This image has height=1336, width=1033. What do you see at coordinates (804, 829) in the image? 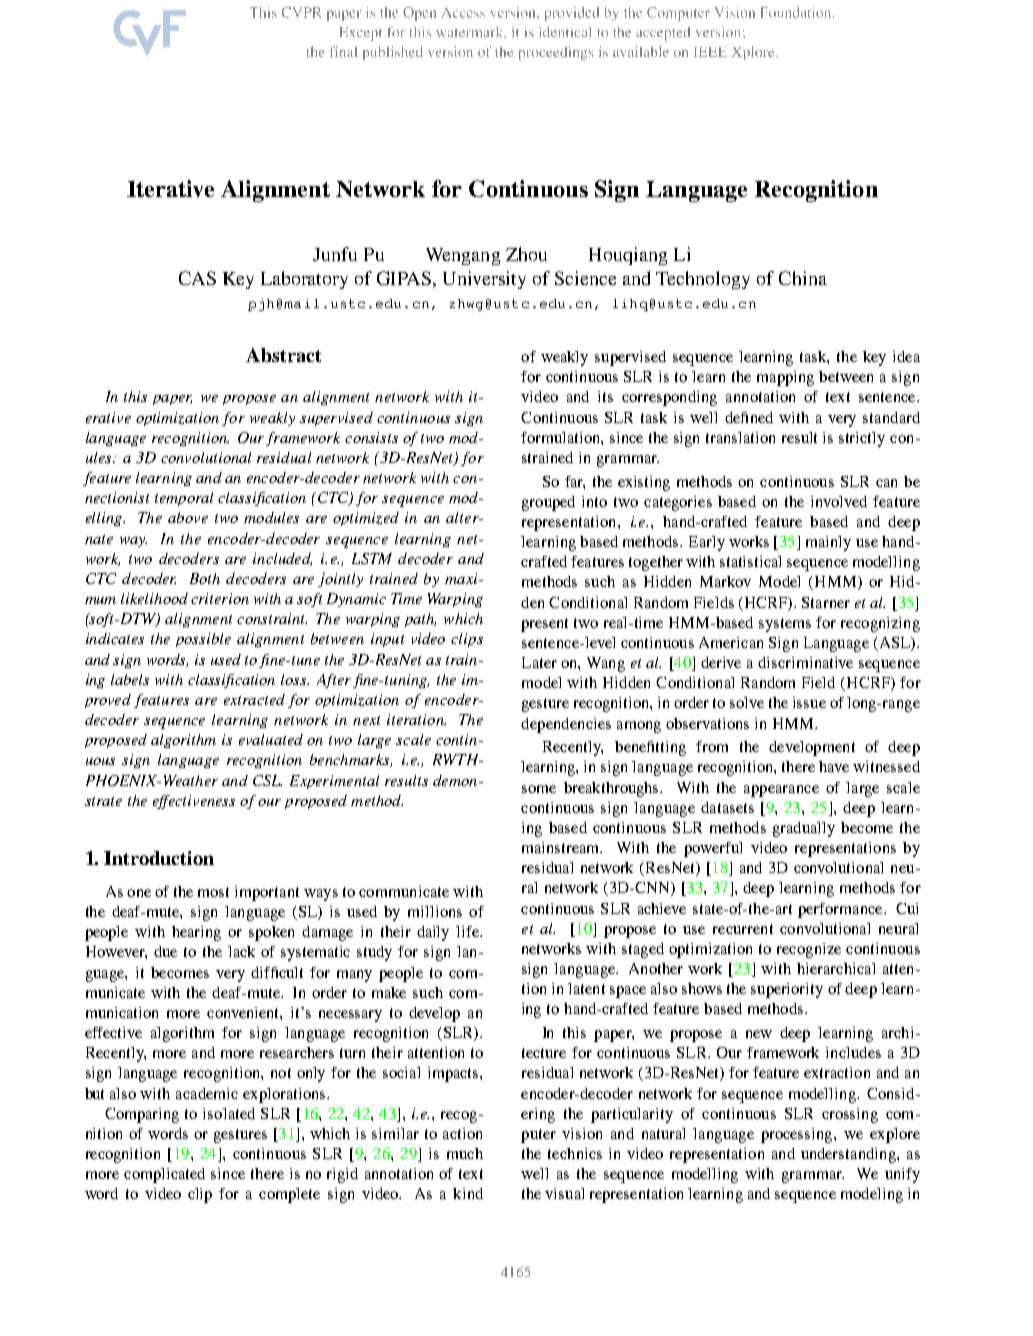
I see `gradually` at bounding box center [804, 829].
